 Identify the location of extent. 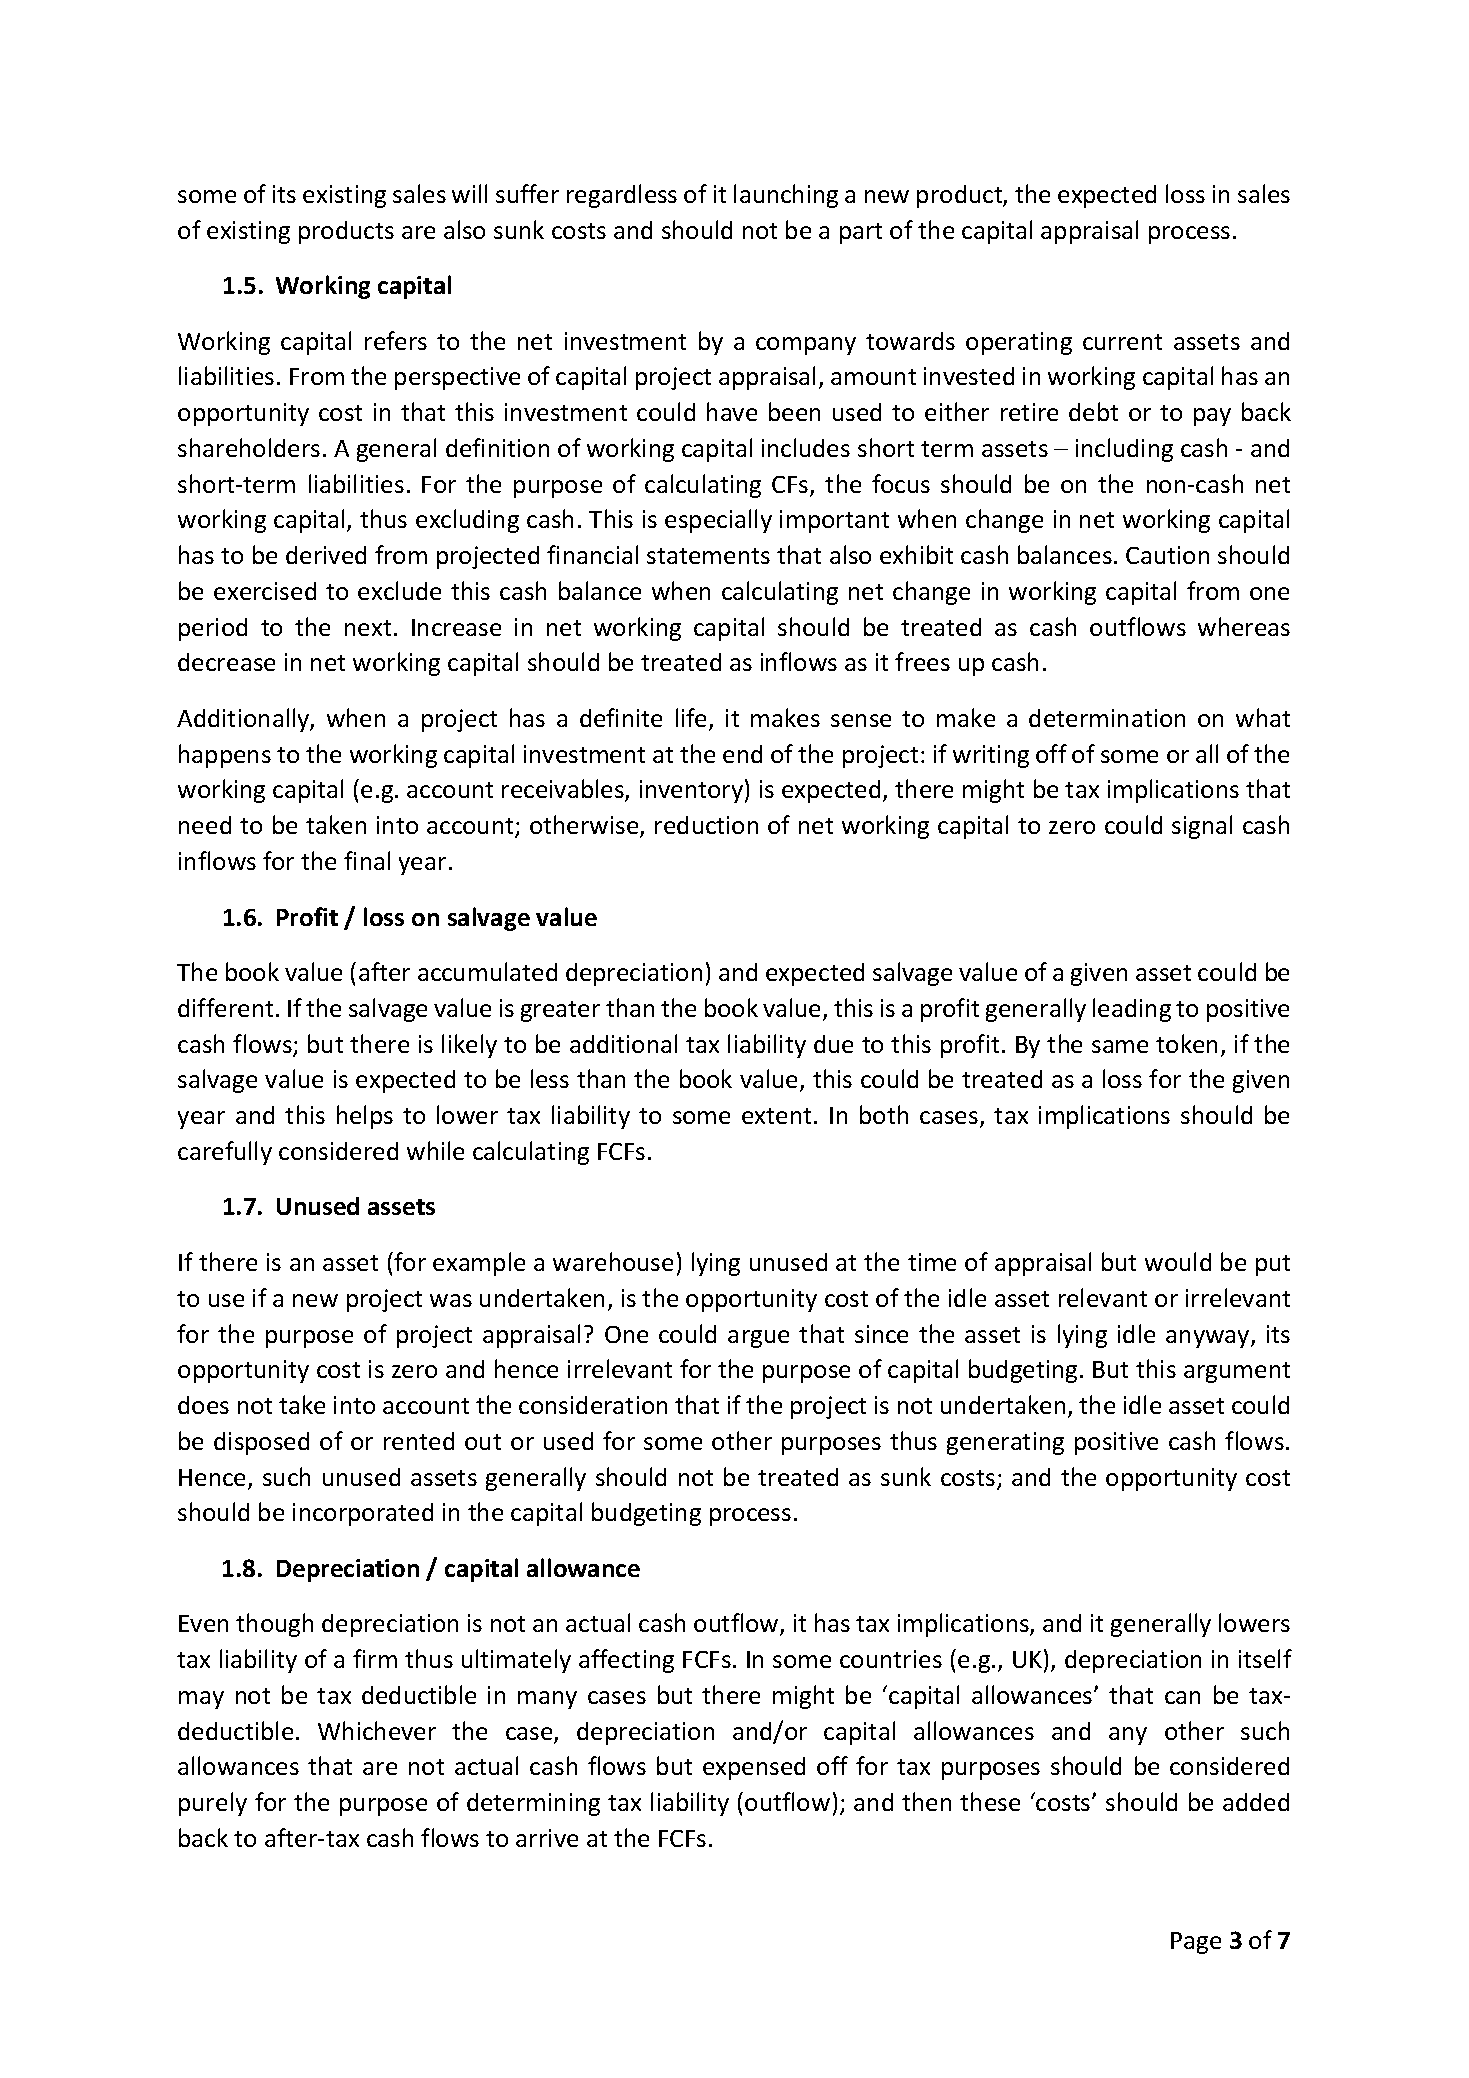
(776, 1116).
